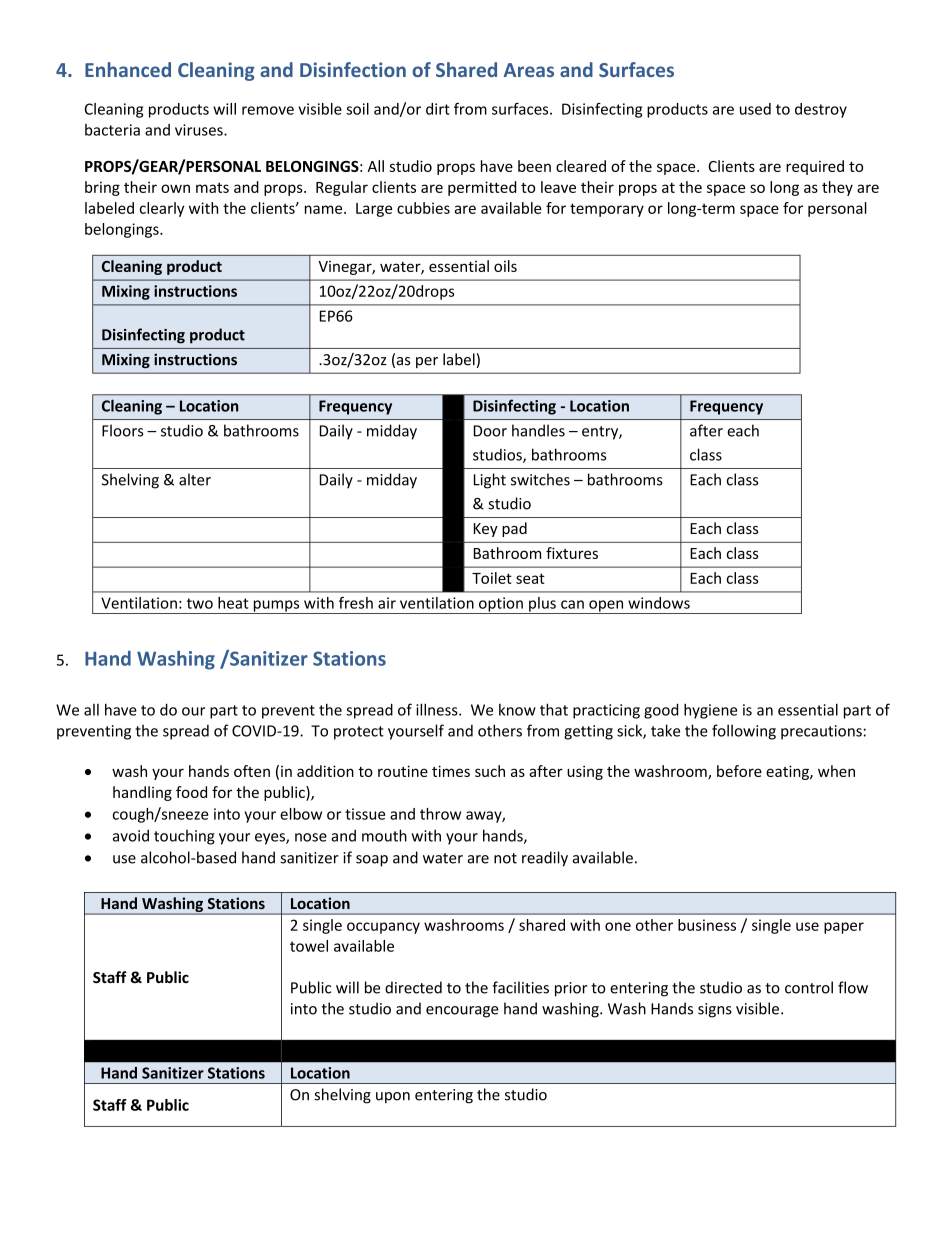  What do you see at coordinates (438, 109) in the image?
I see `dirt` at bounding box center [438, 109].
